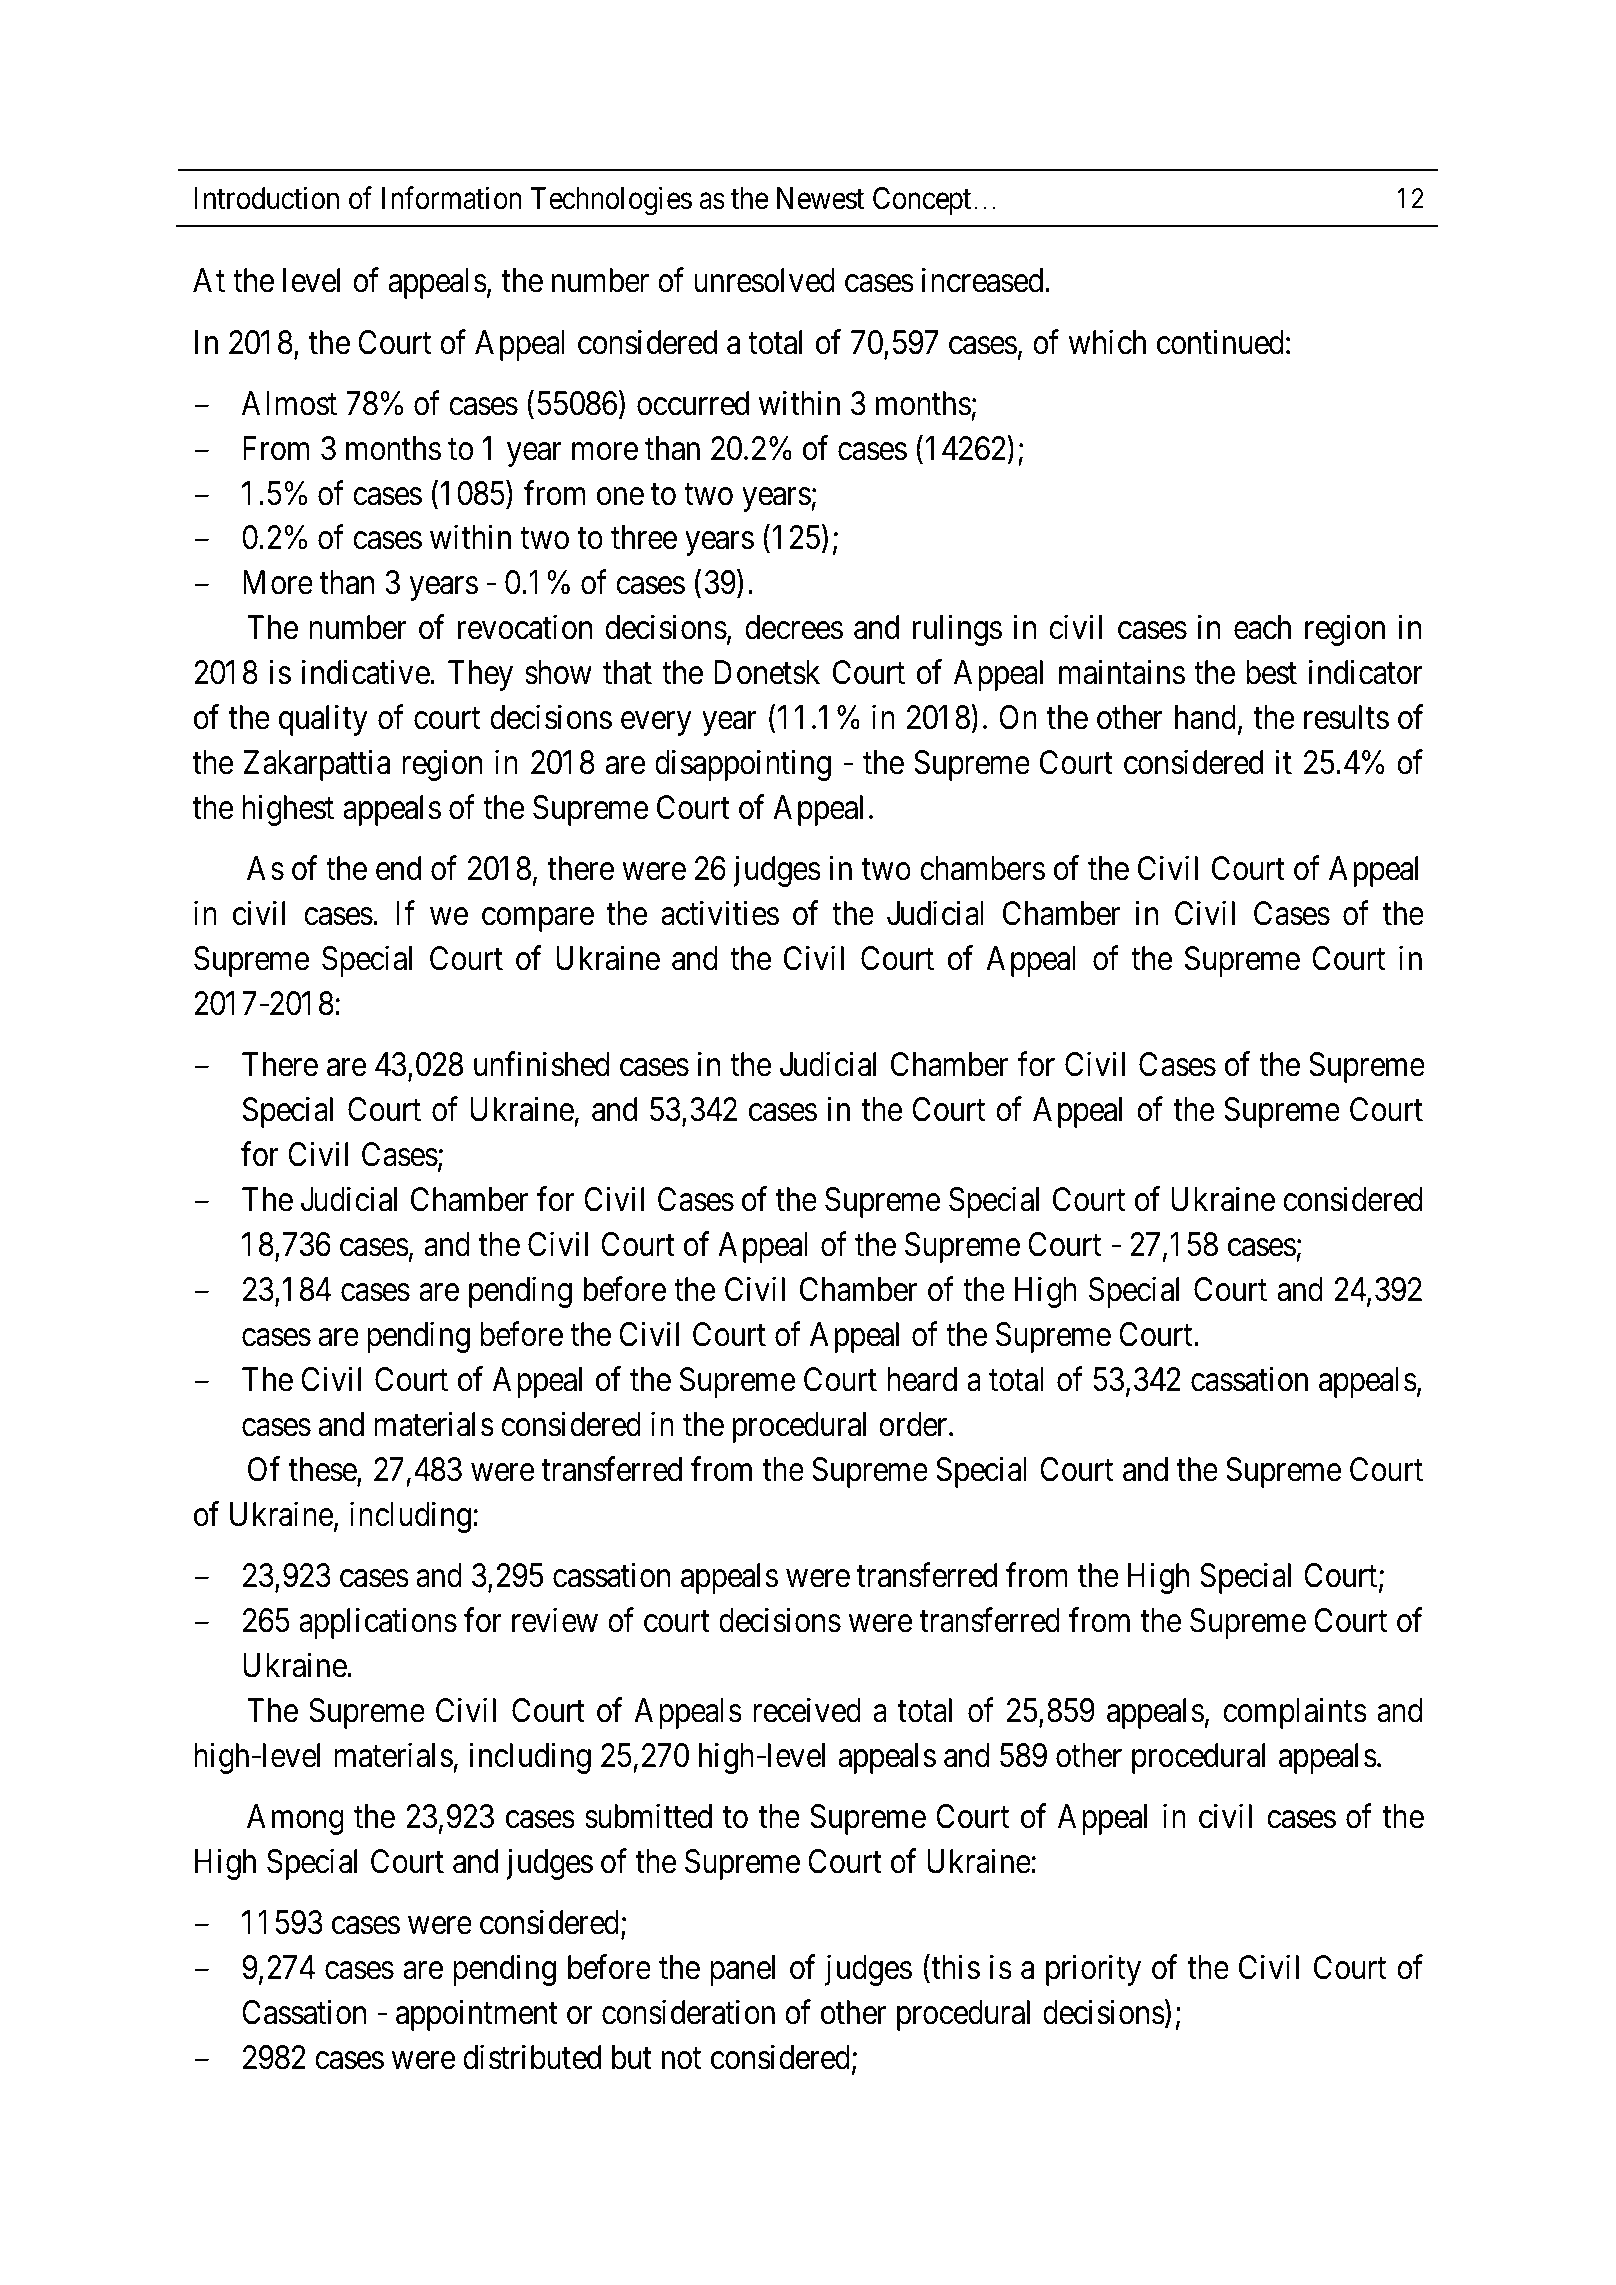 This screenshot has height=2285, width=1616. What do you see at coordinates (922, 1379) in the screenshot?
I see `heard` at bounding box center [922, 1379].
